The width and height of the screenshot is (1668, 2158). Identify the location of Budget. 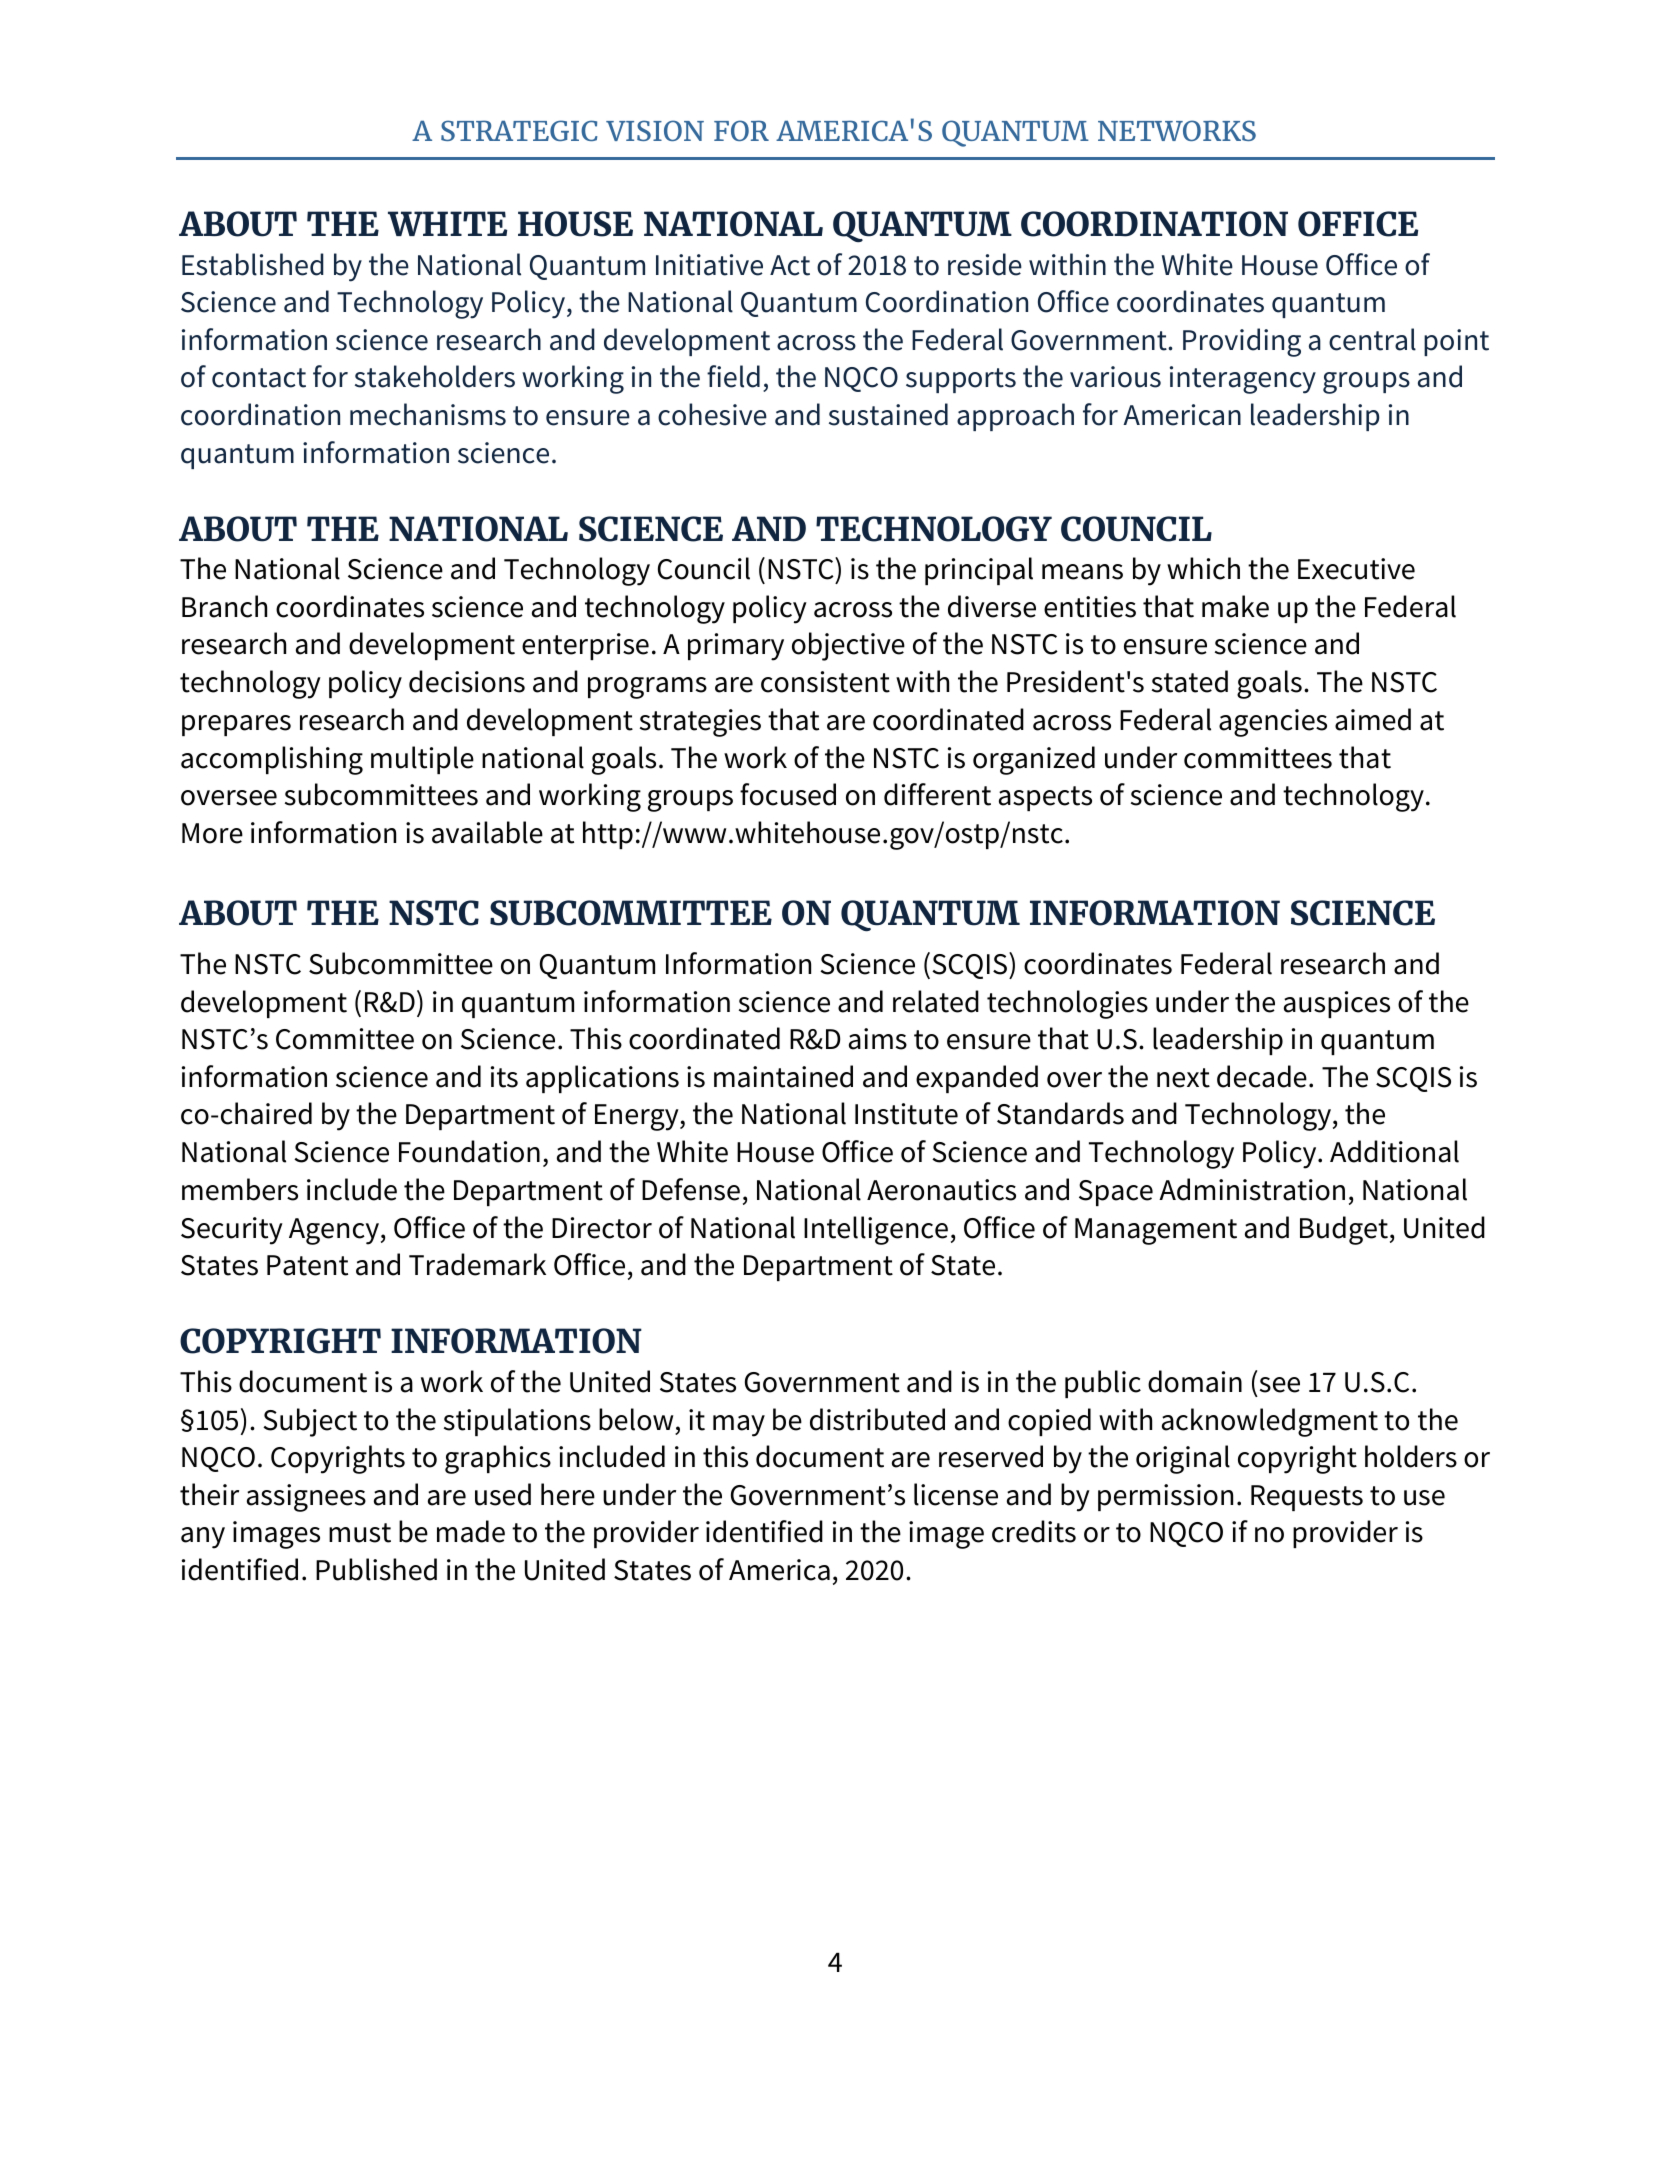
(1344, 1230).
